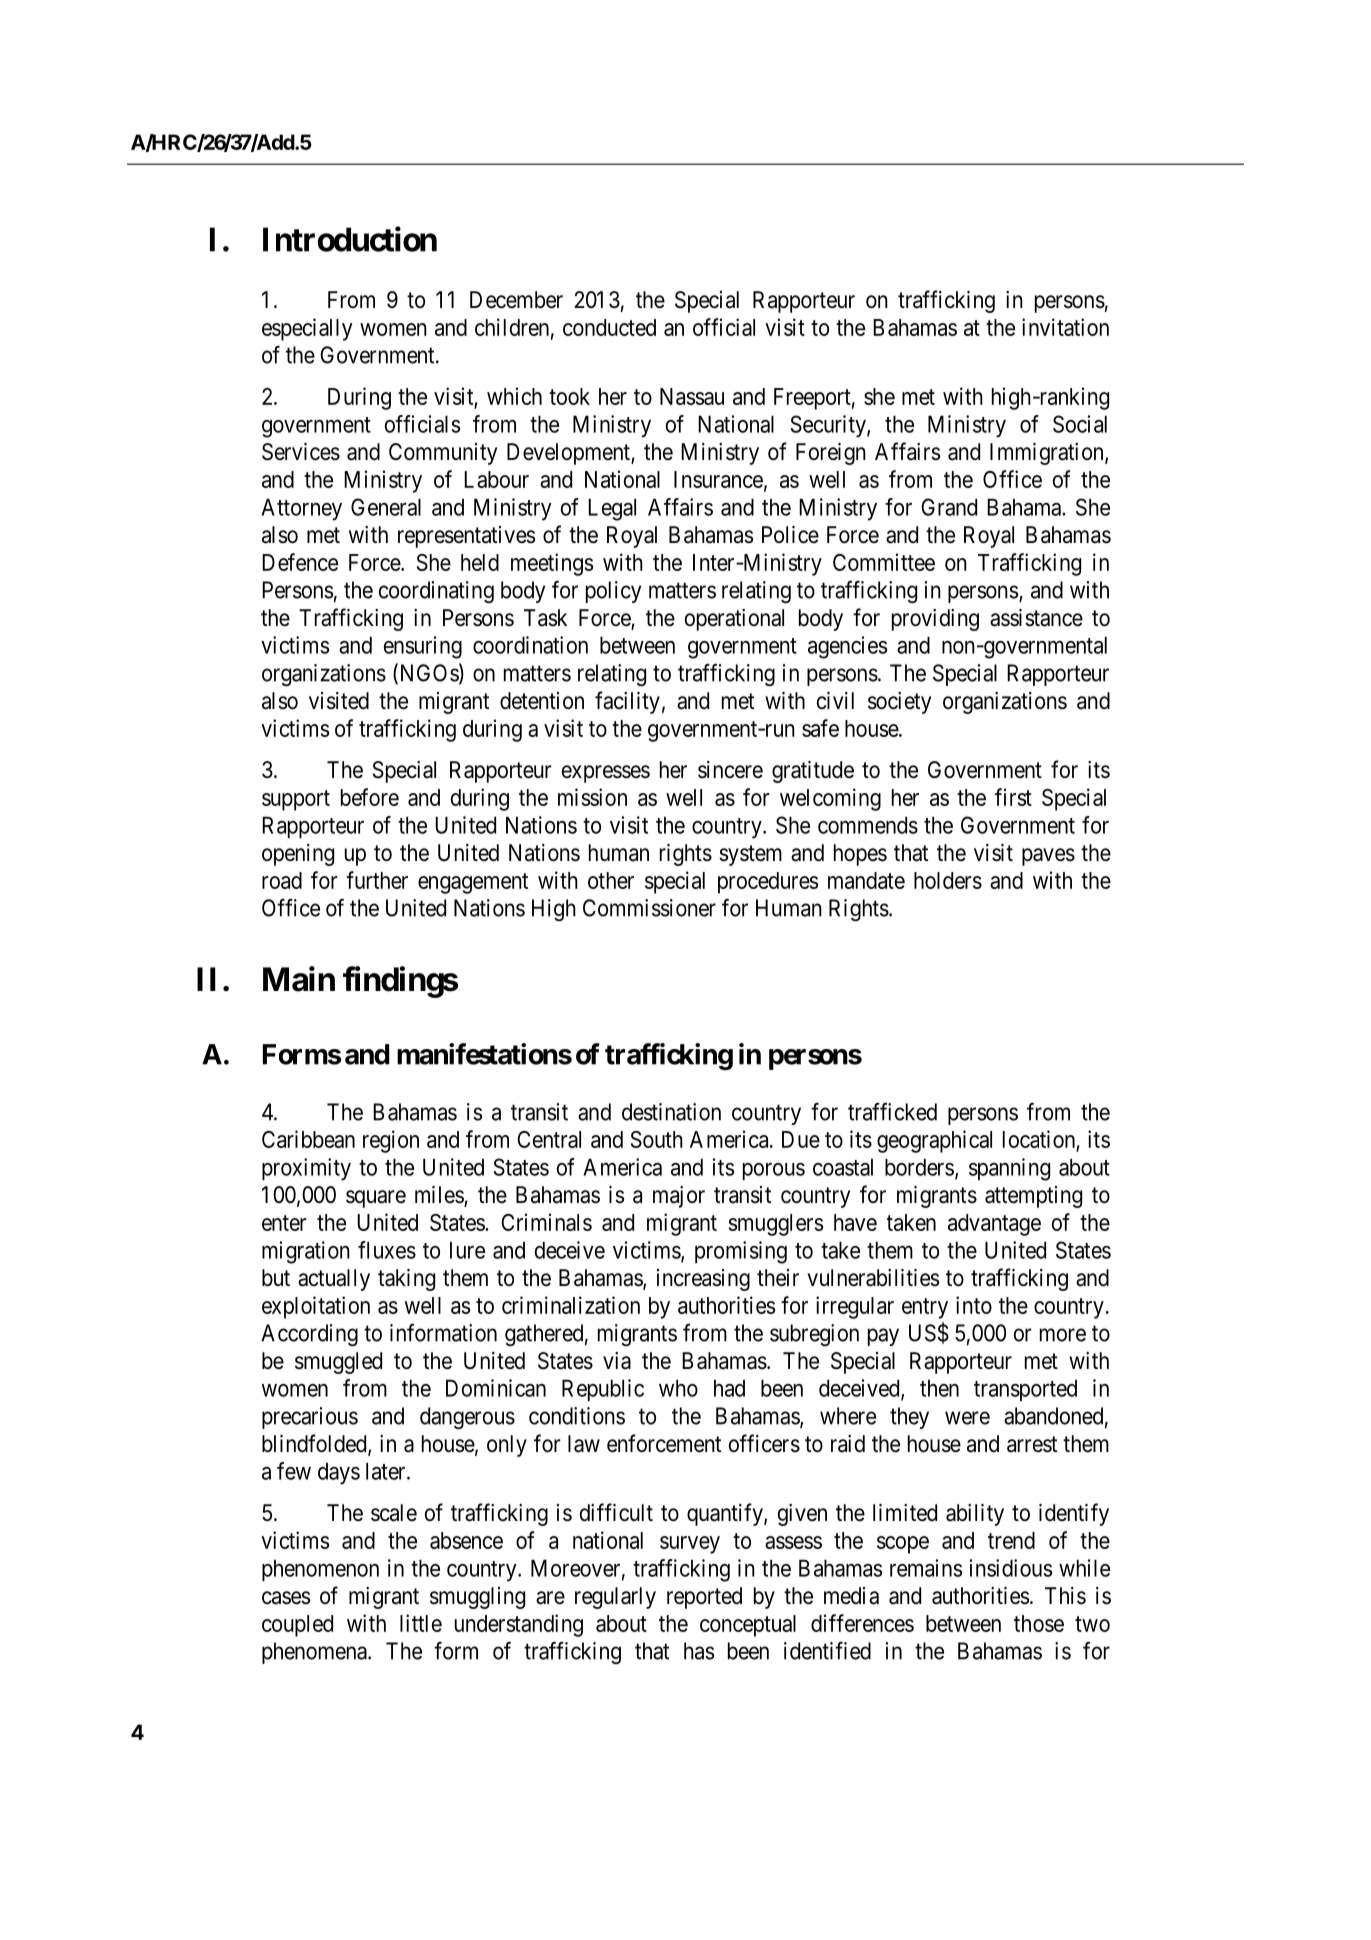 Image resolution: width=1371 pixels, height=1940 pixels. What do you see at coordinates (350, 239) in the page?
I see `Introduction` at bounding box center [350, 239].
